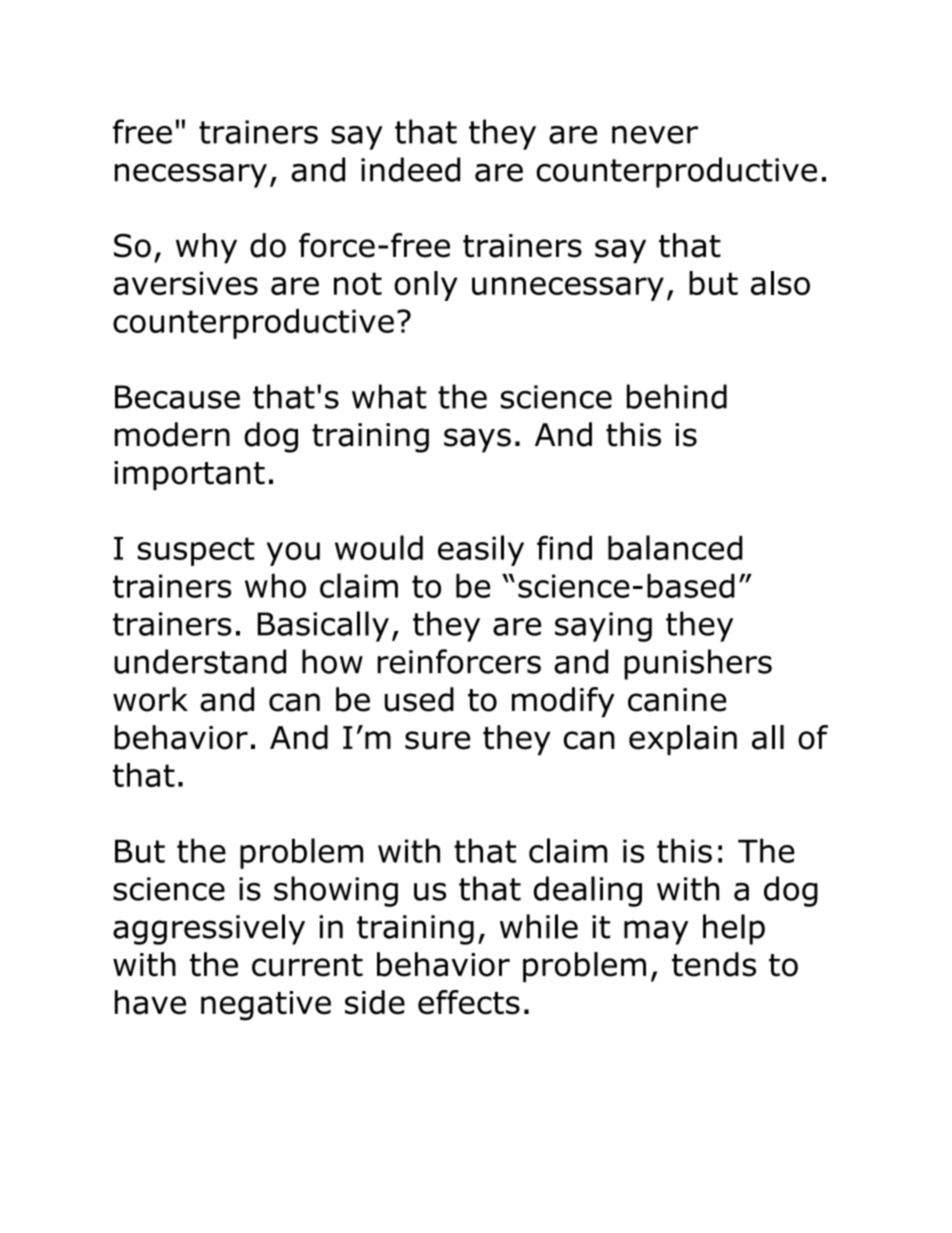  I want to click on used, so click(419, 699).
